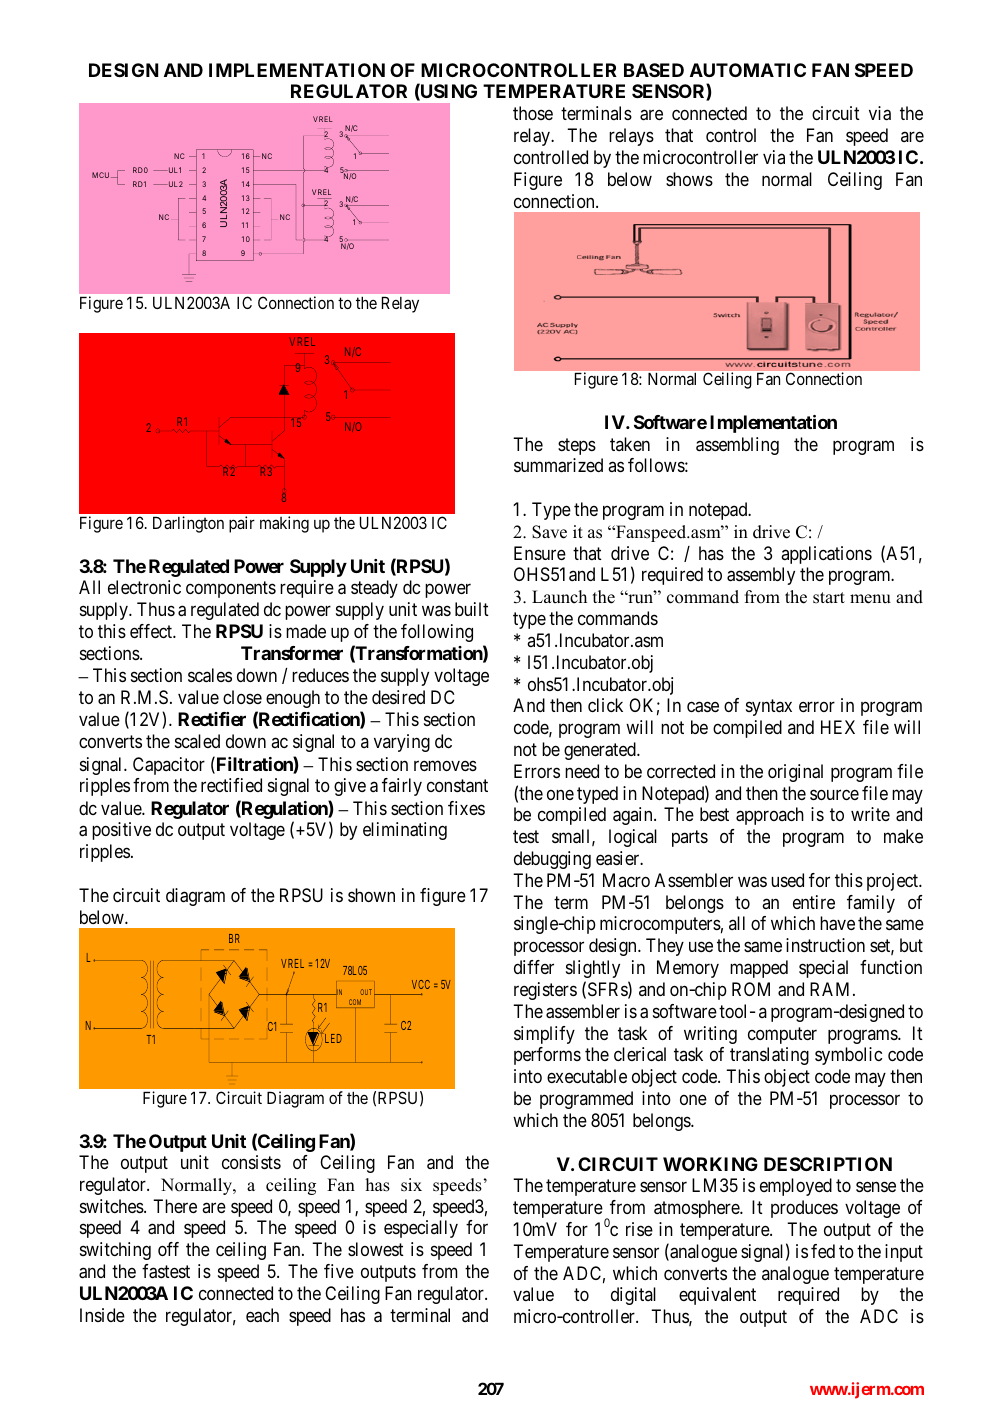  What do you see at coordinates (168, 1249) in the screenshot?
I see `off` at bounding box center [168, 1249].
